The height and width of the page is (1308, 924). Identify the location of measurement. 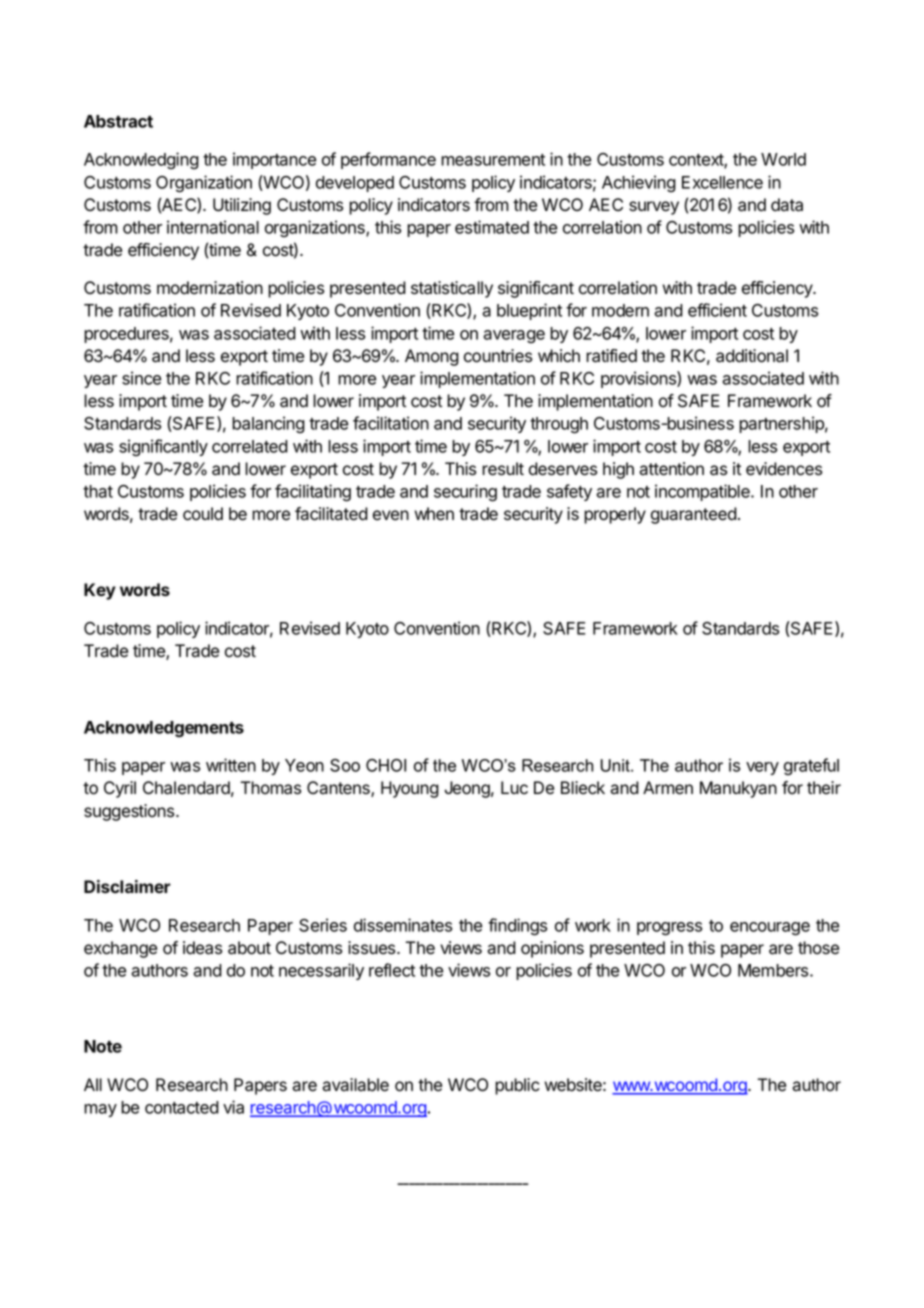
(493, 160).
